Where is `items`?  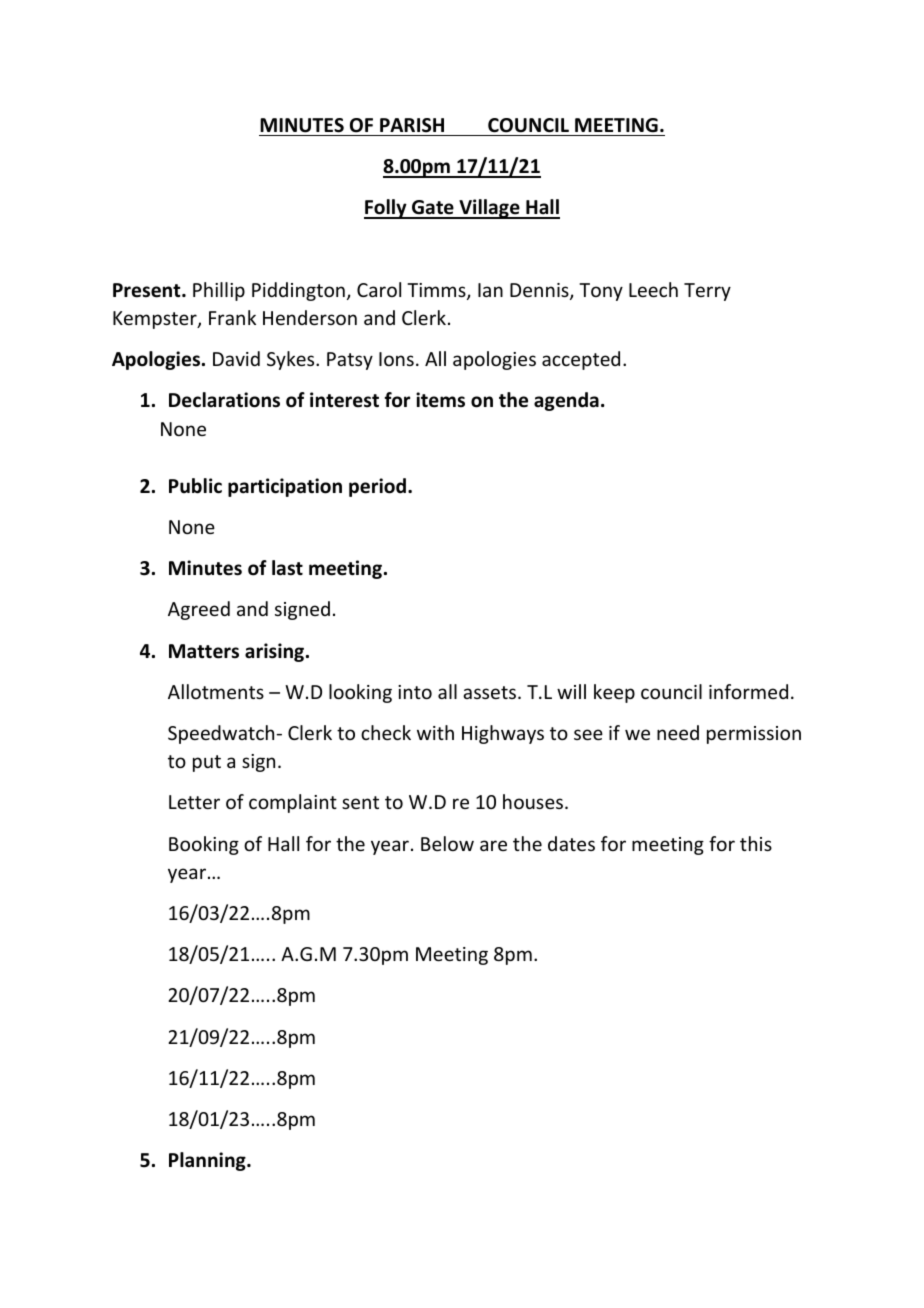 items is located at coordinates (440, 400).
